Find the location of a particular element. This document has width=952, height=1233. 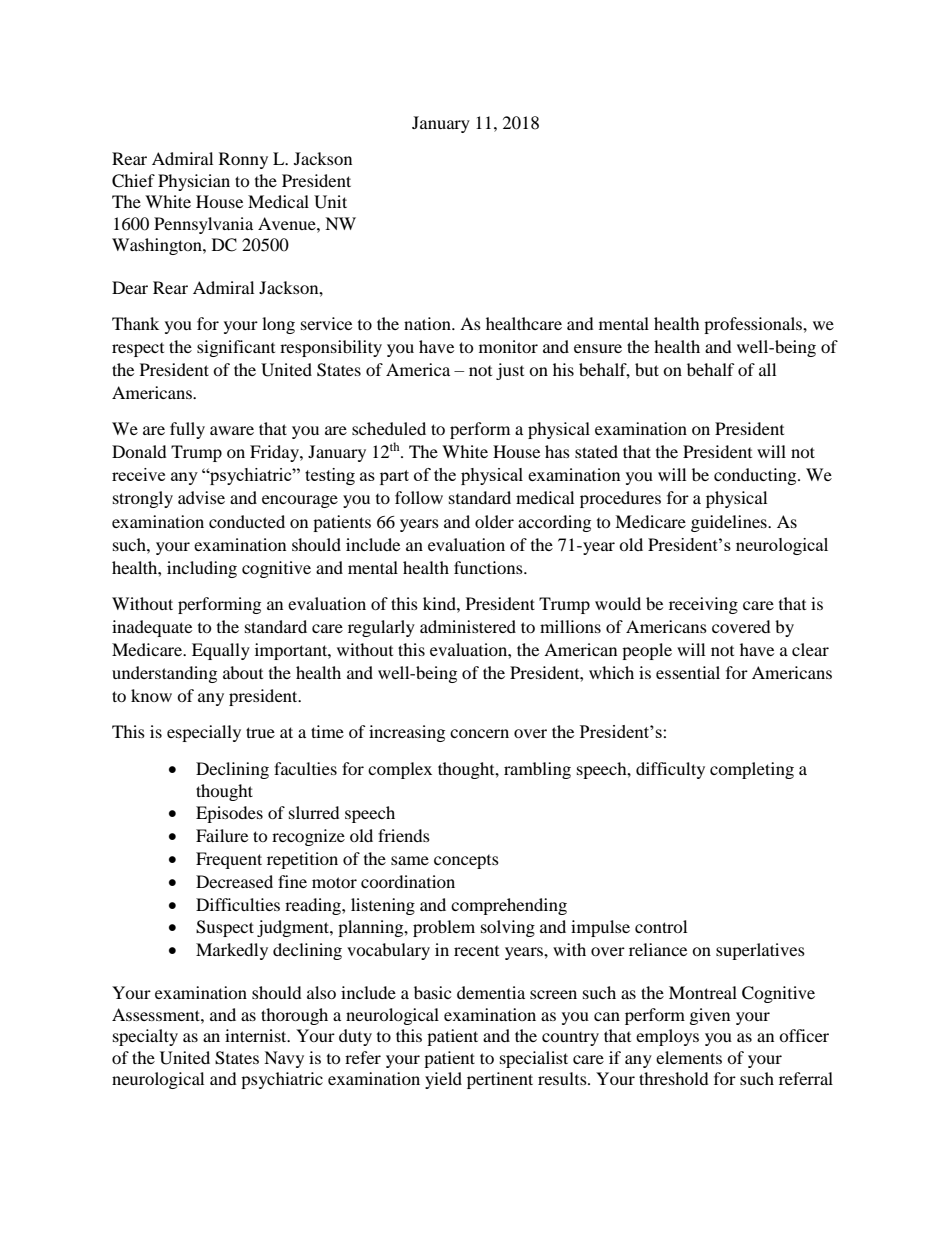

receiving is located at coordinates (703, 605).
